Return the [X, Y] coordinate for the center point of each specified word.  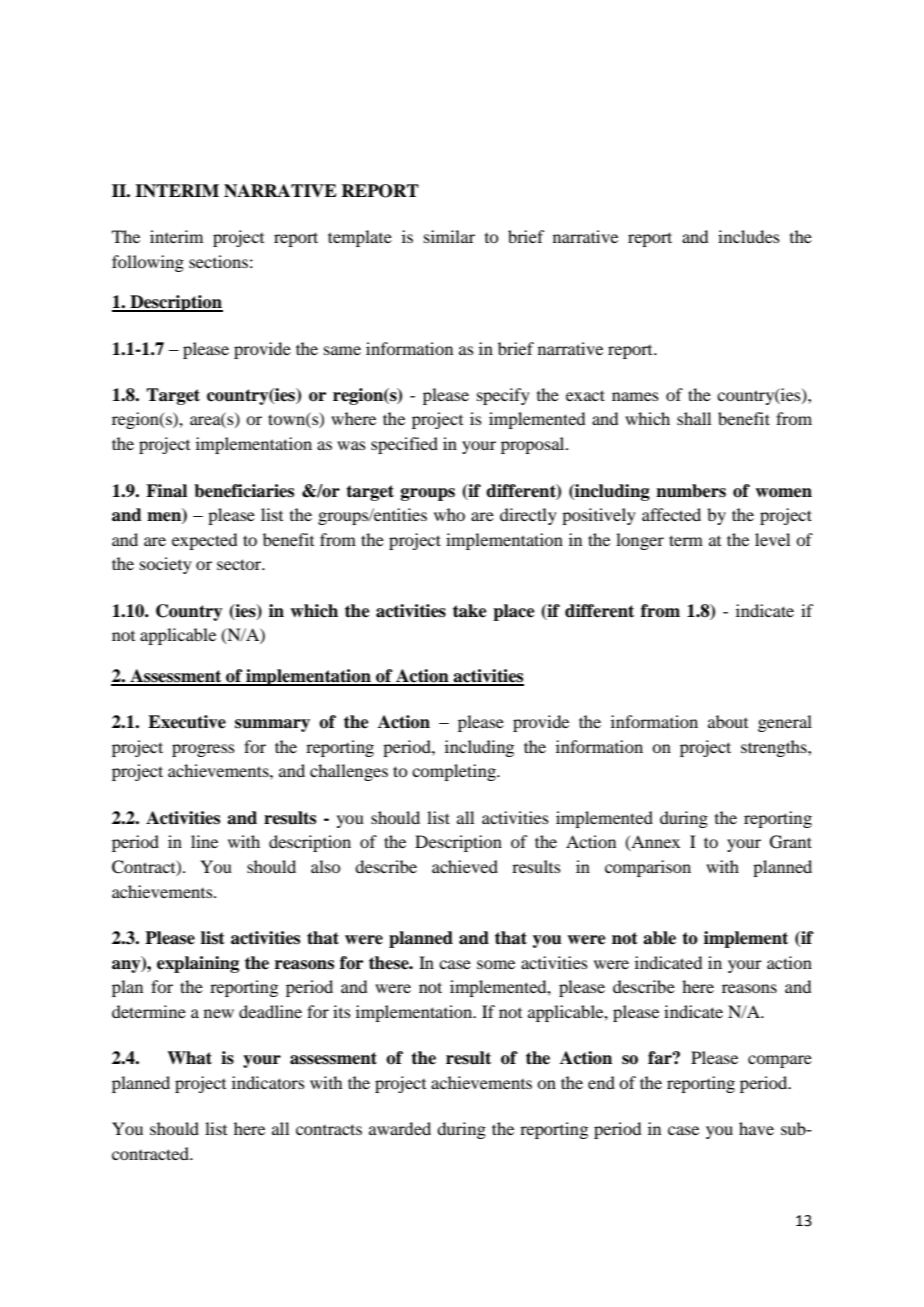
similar [449, 236]
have [756, 1128]
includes [749, 236]
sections [218, 261]
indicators [268, 1082]
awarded [400, 1128]
